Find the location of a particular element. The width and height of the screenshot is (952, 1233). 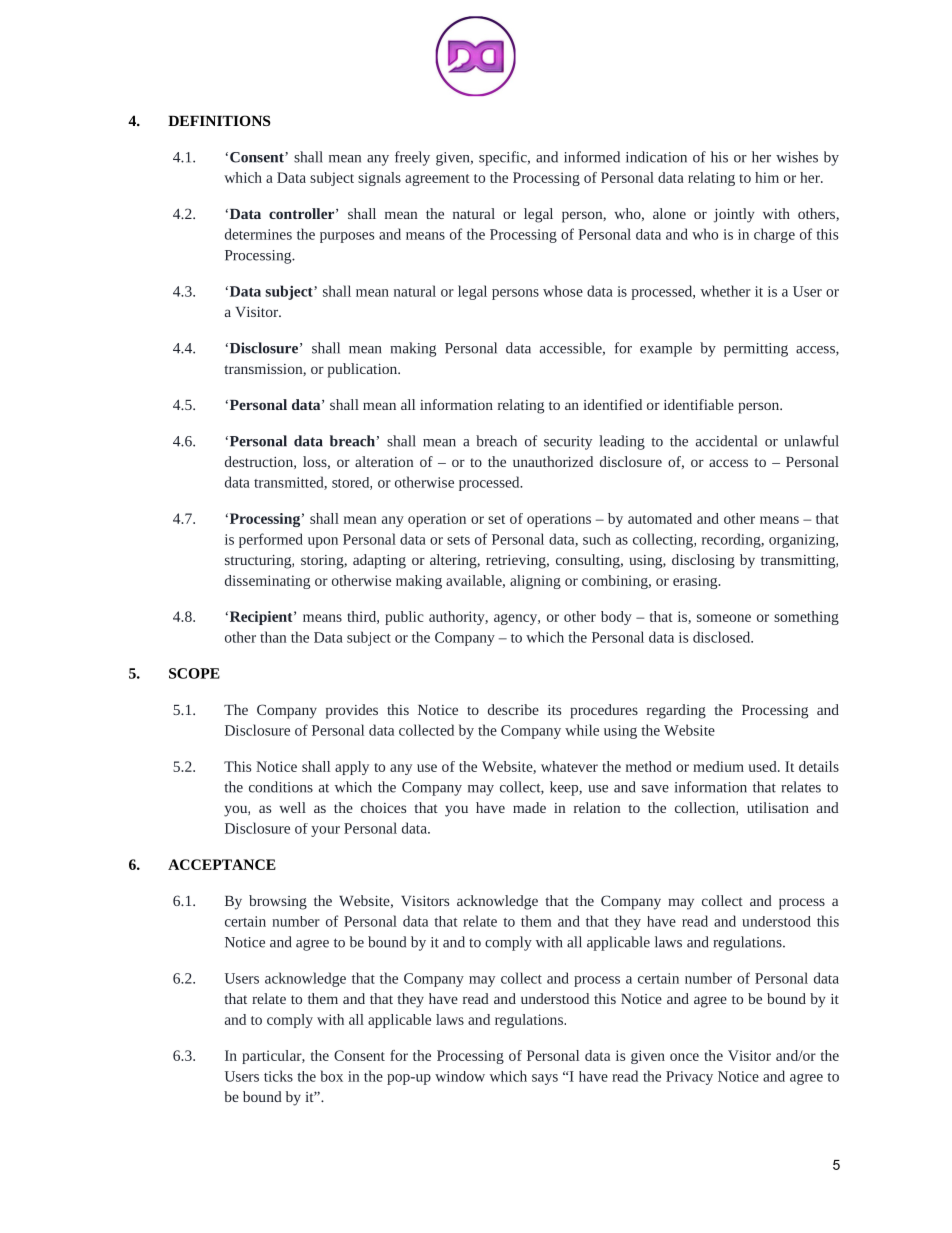

alteration is located at coordinates (384, 461).
